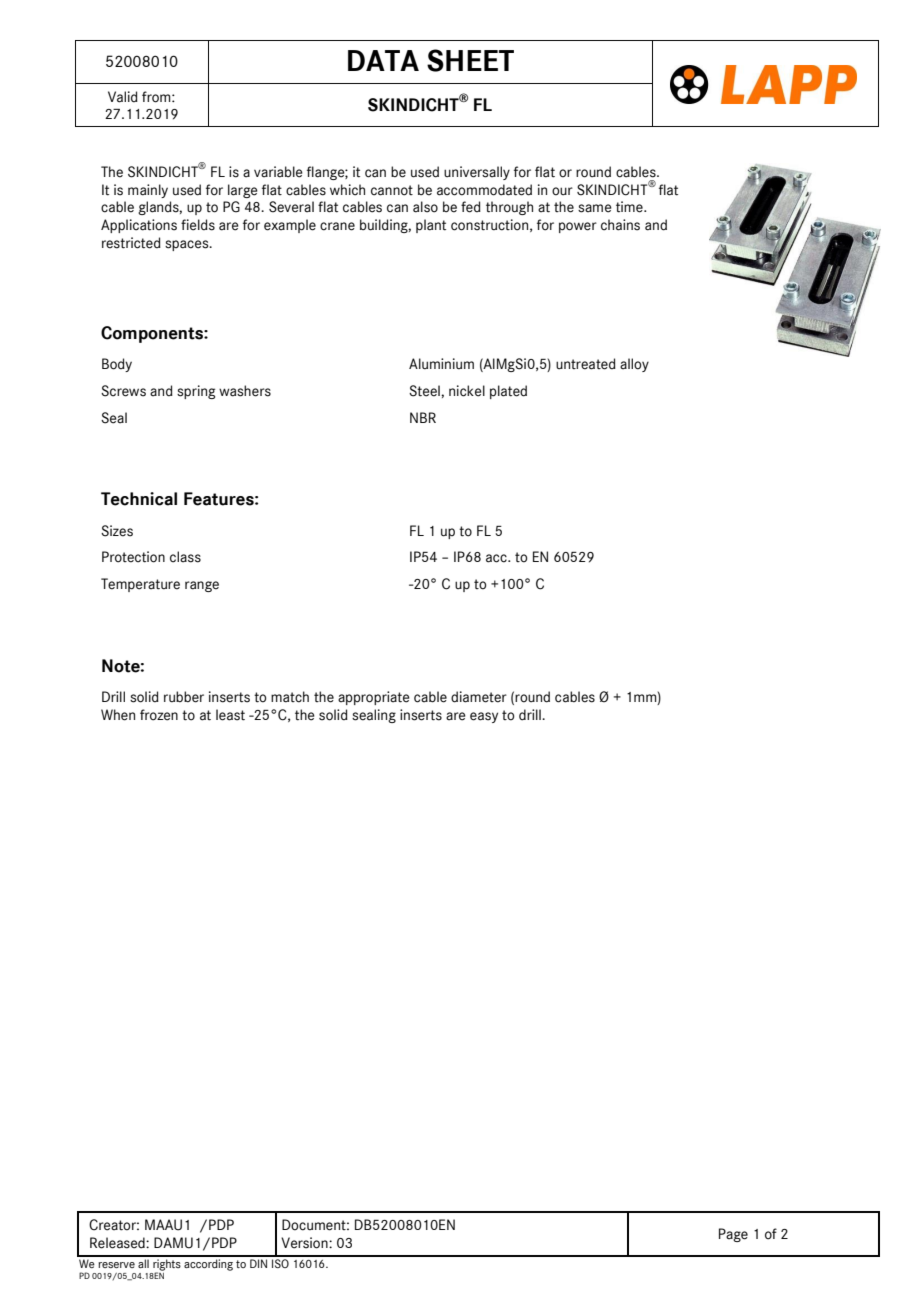 The height and width of the screenshot is (1308, 924). What do you see at coordinates (634, 365) in the screenshot?
I see `alloy` at bounding box center [634, 365].
